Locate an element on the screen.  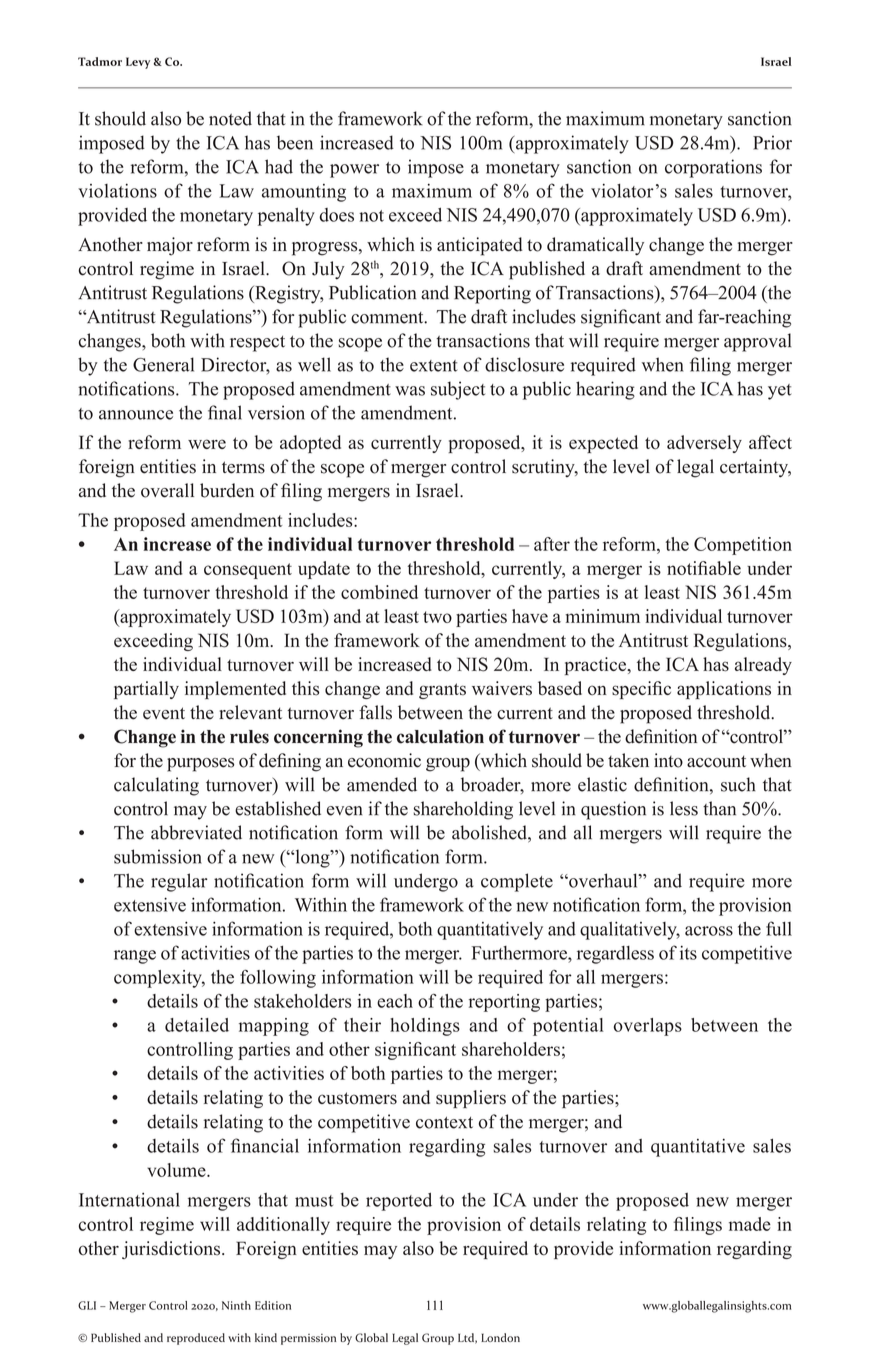
Levy is located at coordinates (138, 63).
